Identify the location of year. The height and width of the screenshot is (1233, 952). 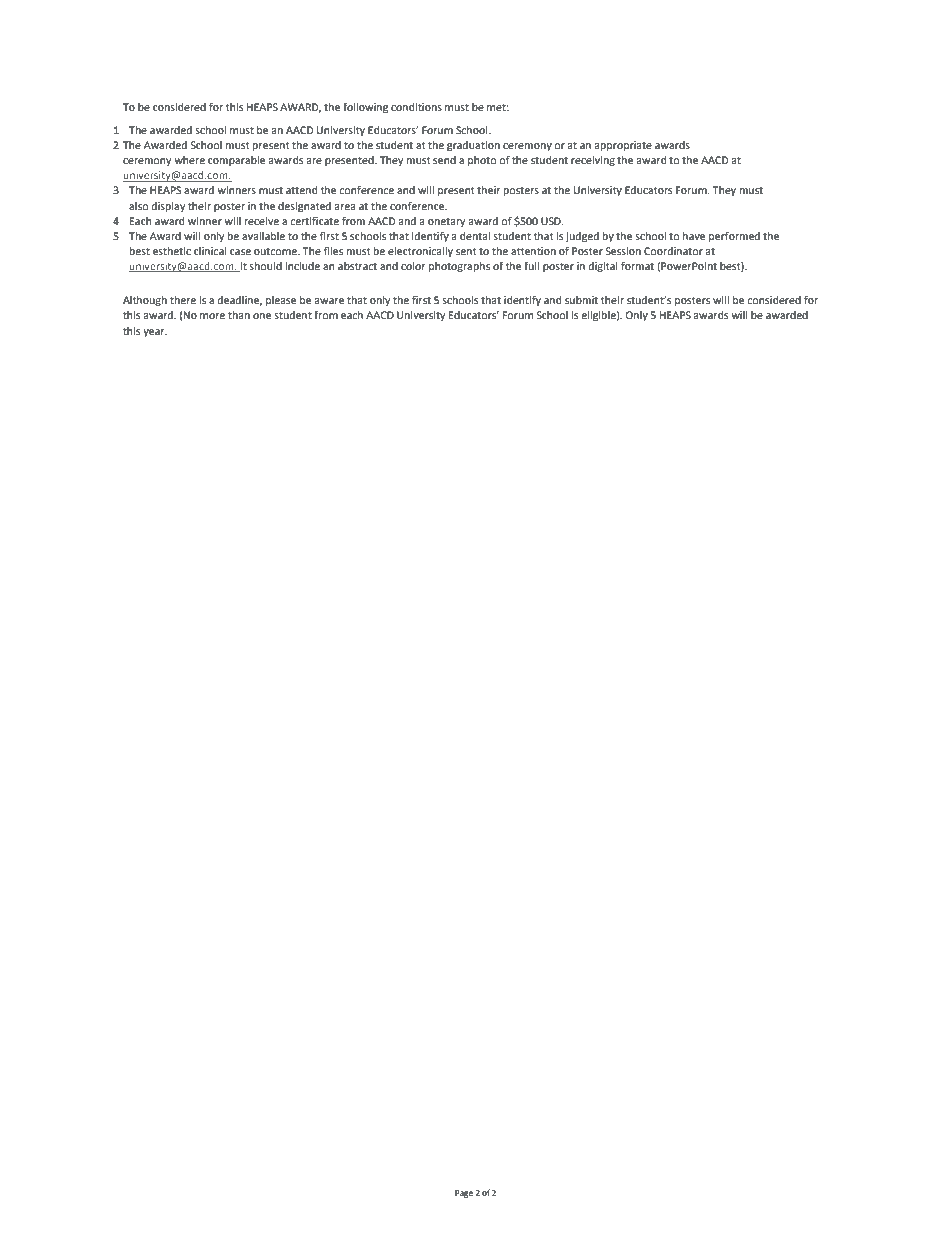
(155, 333).
